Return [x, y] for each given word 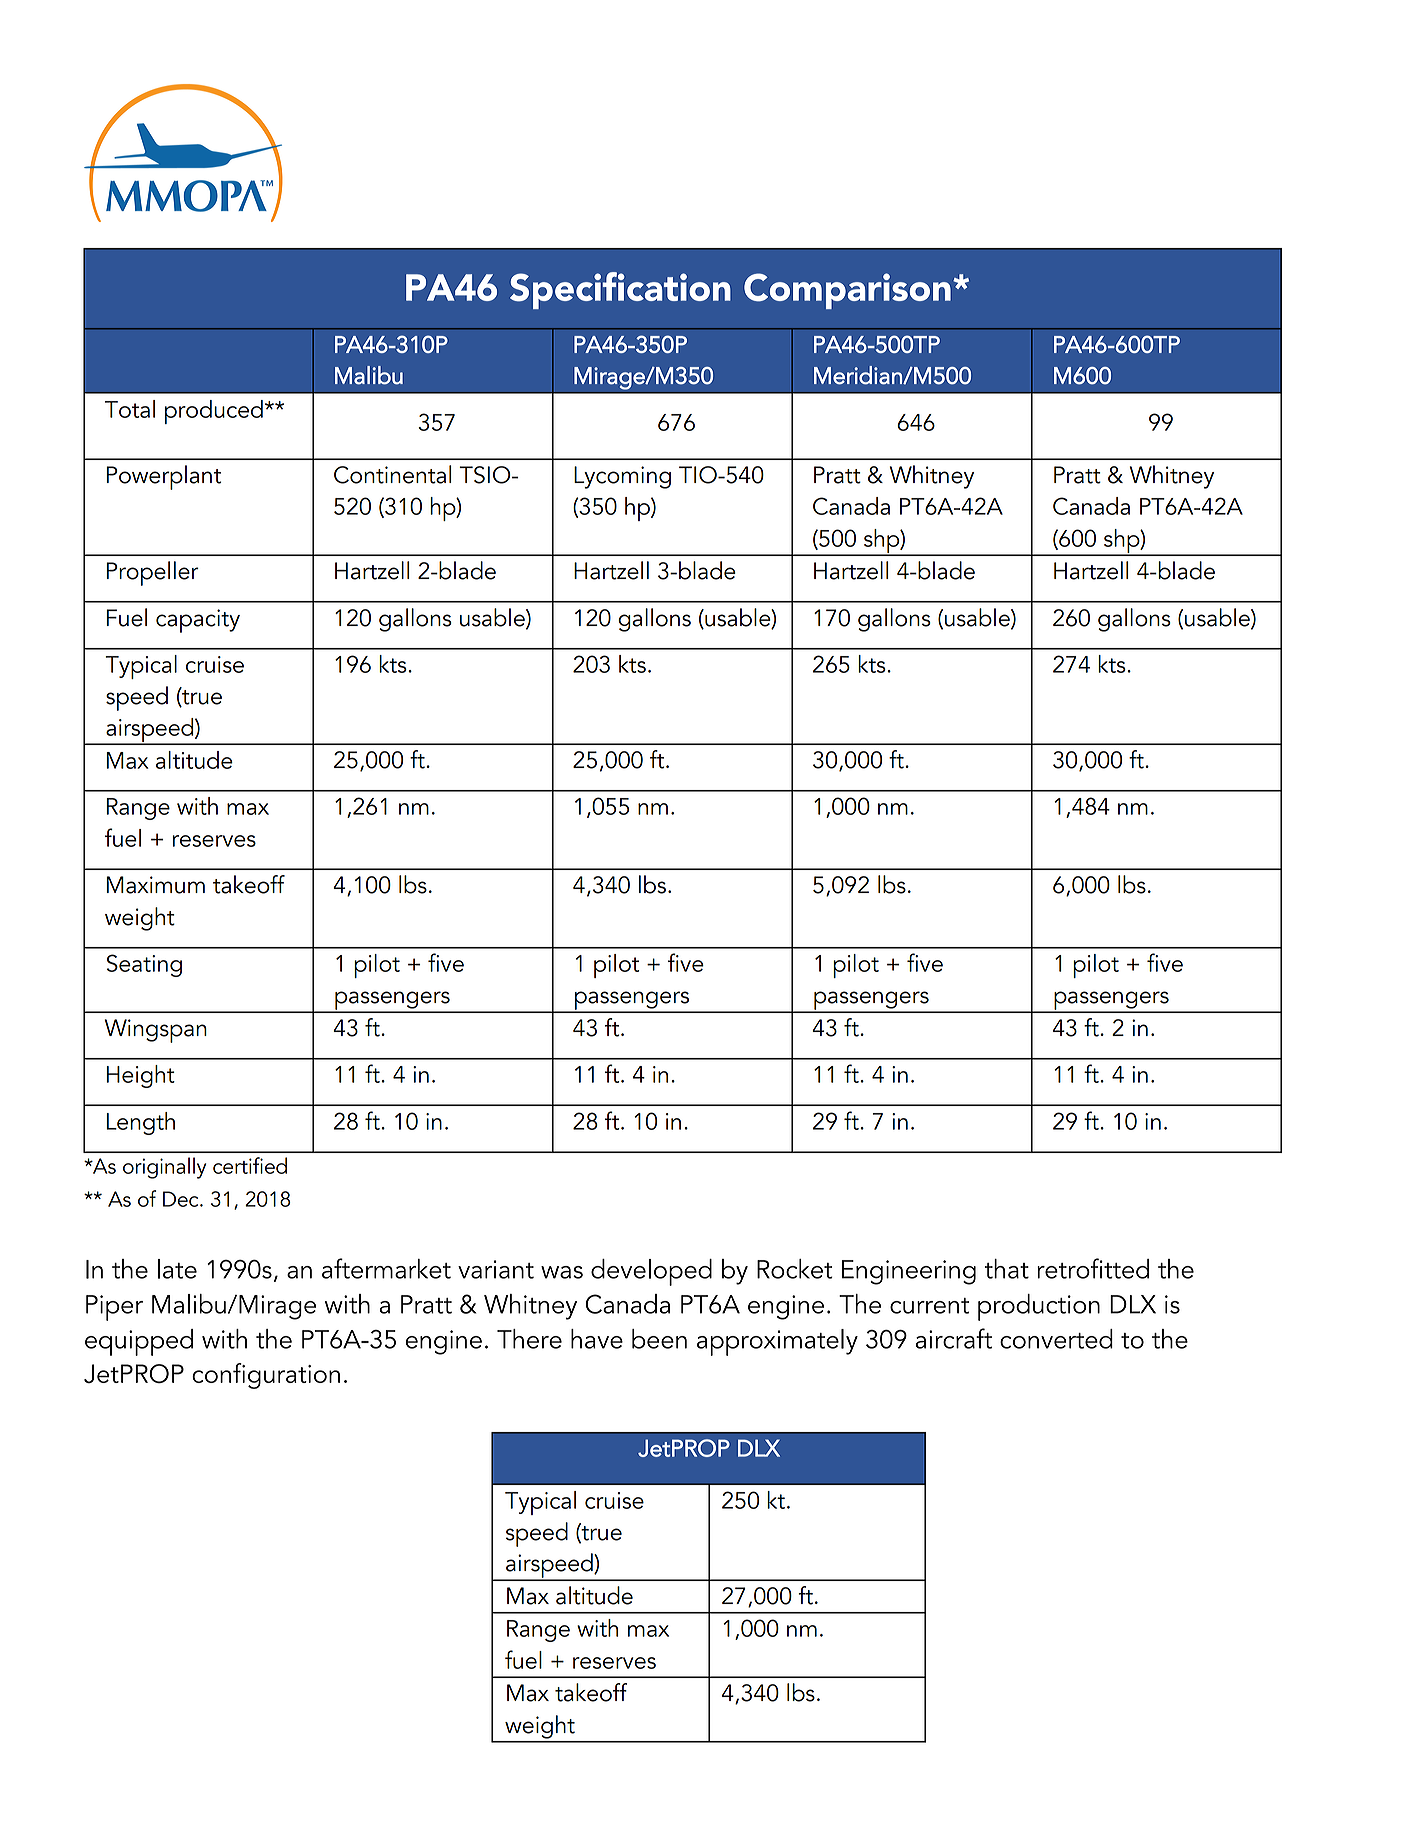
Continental [392, 474]
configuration [266, 1376]
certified [250, 1165]
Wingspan [156, 1031]
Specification [620, 290]
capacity [198, 621]
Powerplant [164, 477]
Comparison [847, 291]
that [1007, 1269]
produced [214, 412]
